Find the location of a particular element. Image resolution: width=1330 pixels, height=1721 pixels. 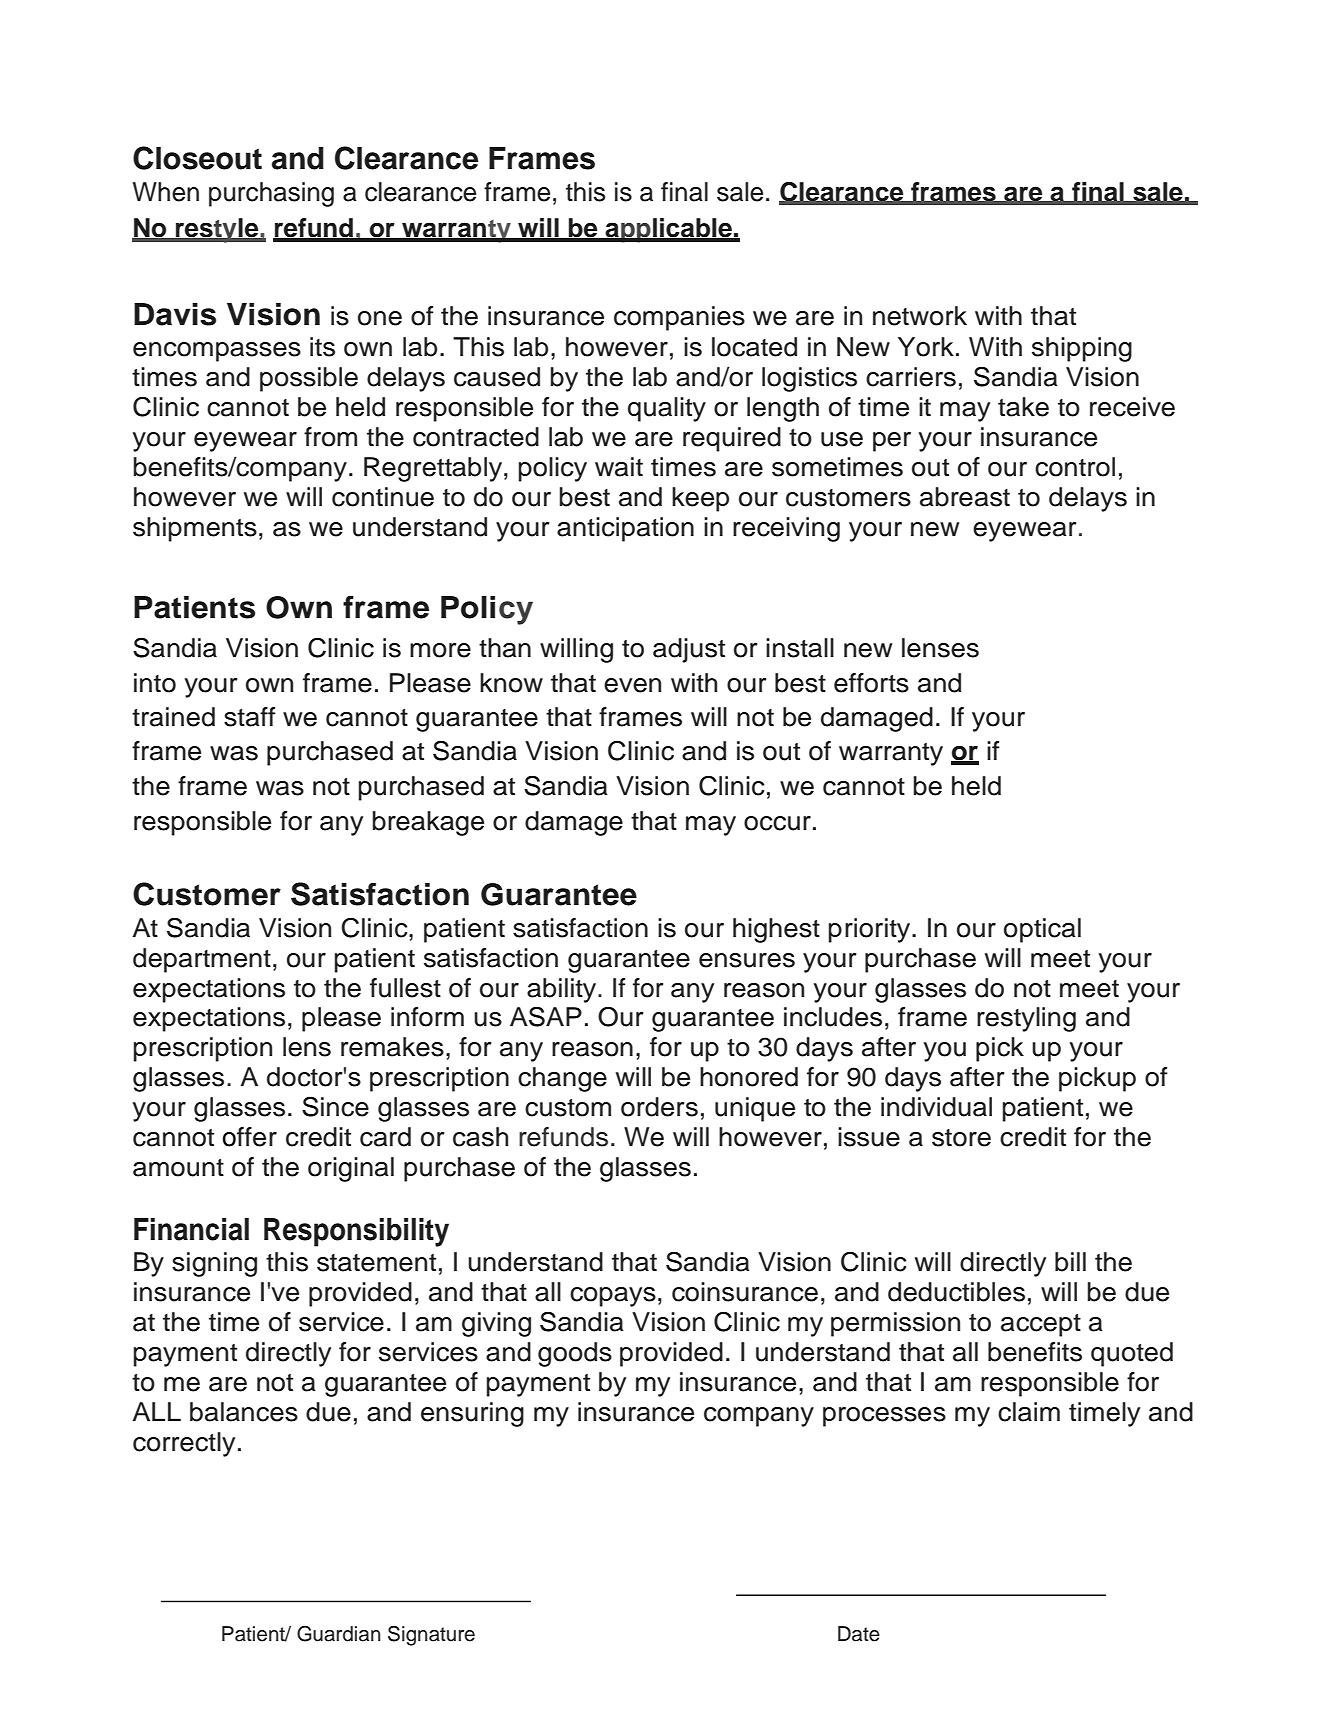

Signature is located at coordinates (431, 1636).
